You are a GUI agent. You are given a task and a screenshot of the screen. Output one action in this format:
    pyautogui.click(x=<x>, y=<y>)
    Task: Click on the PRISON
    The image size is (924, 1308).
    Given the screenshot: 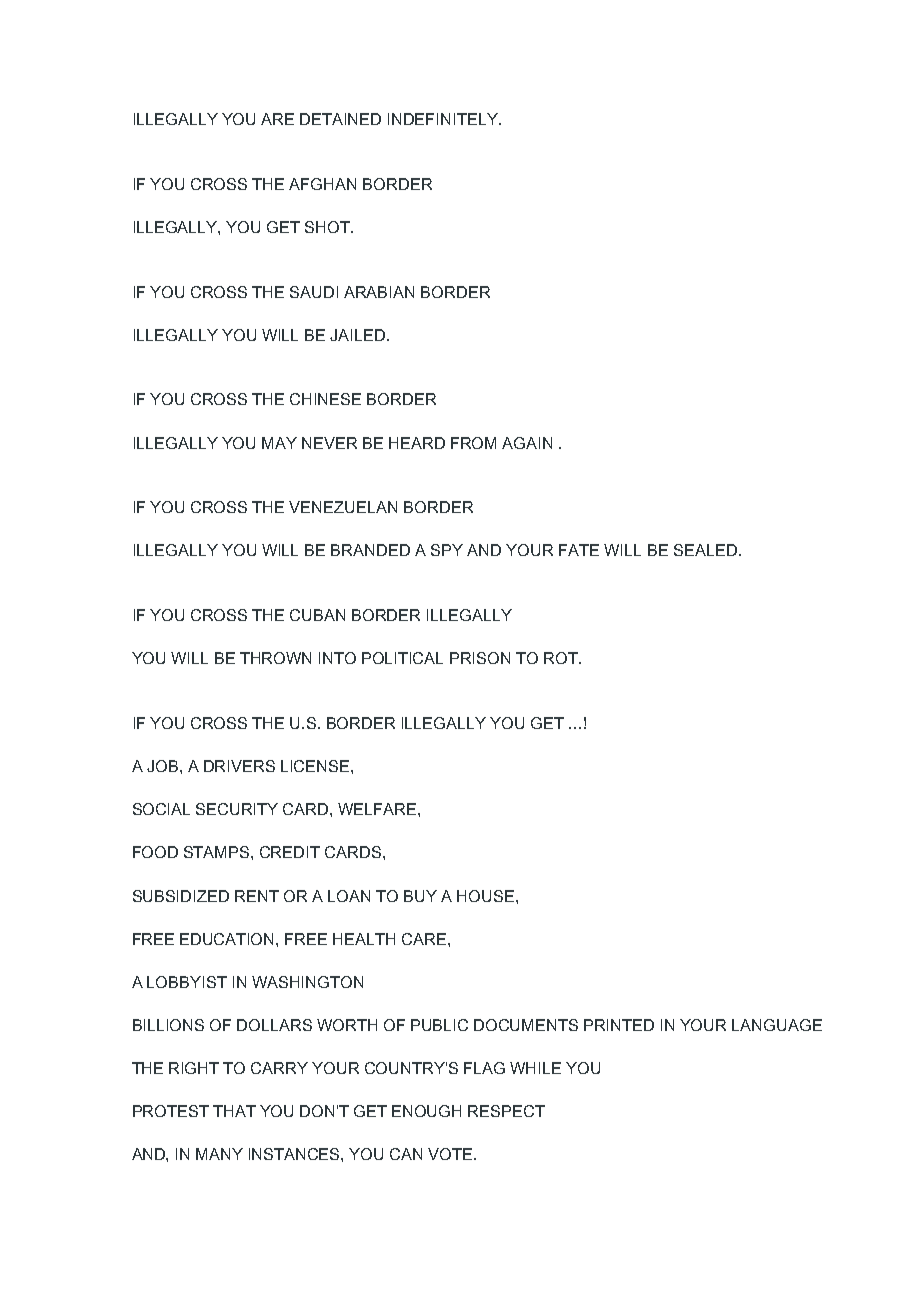 What is the action you would take?
    pyautogui.click(x=480, y=658)
